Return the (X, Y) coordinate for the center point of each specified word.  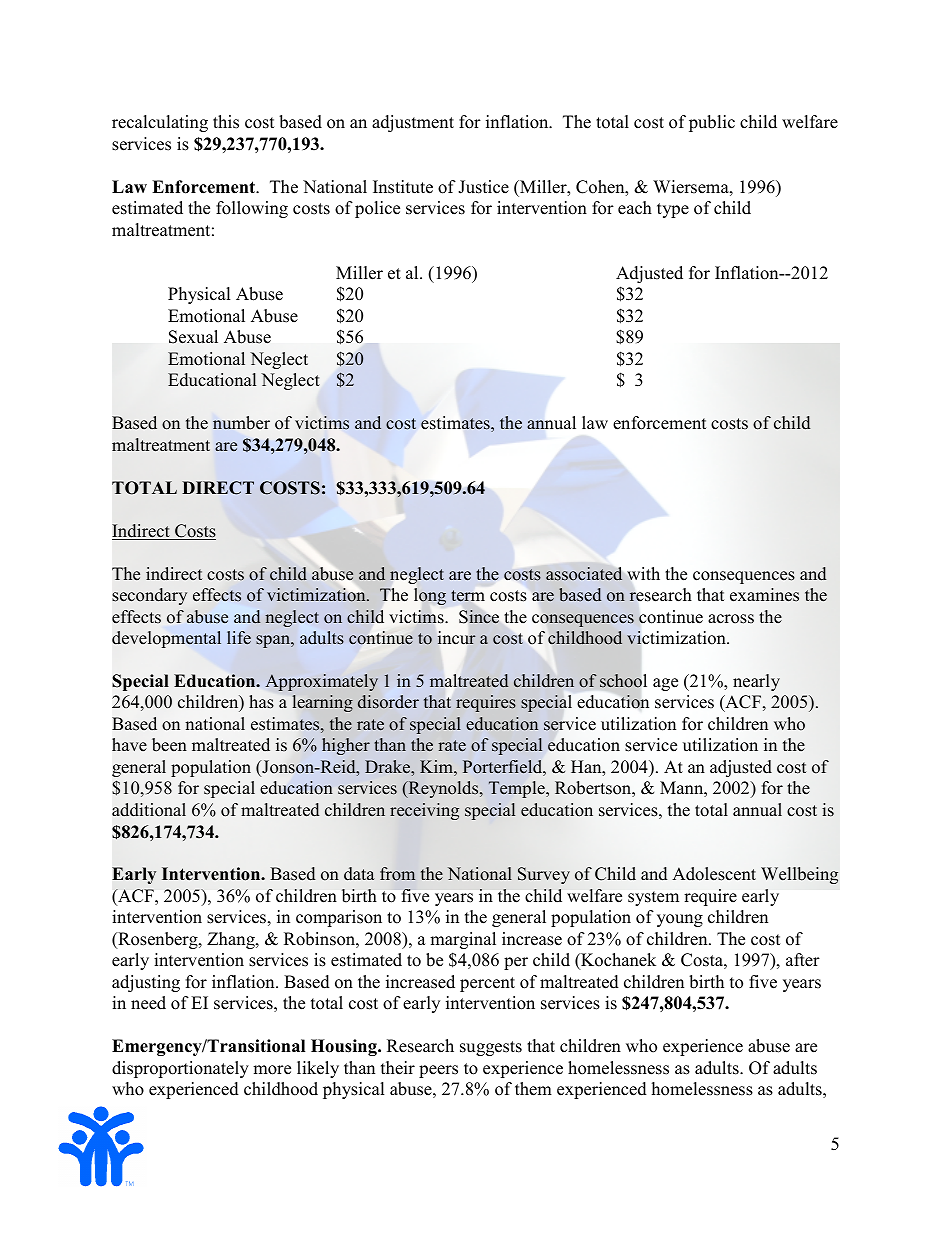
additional (149, 810)
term (468, 596)
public (712, 123)
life (239, 638)
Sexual (193, 337)
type (673, 210)
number (241, 423)
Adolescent (714, 874)
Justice (483, 187)
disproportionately (180, 1069)
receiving (424, 811)
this (226, 122)
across (731, 619)
